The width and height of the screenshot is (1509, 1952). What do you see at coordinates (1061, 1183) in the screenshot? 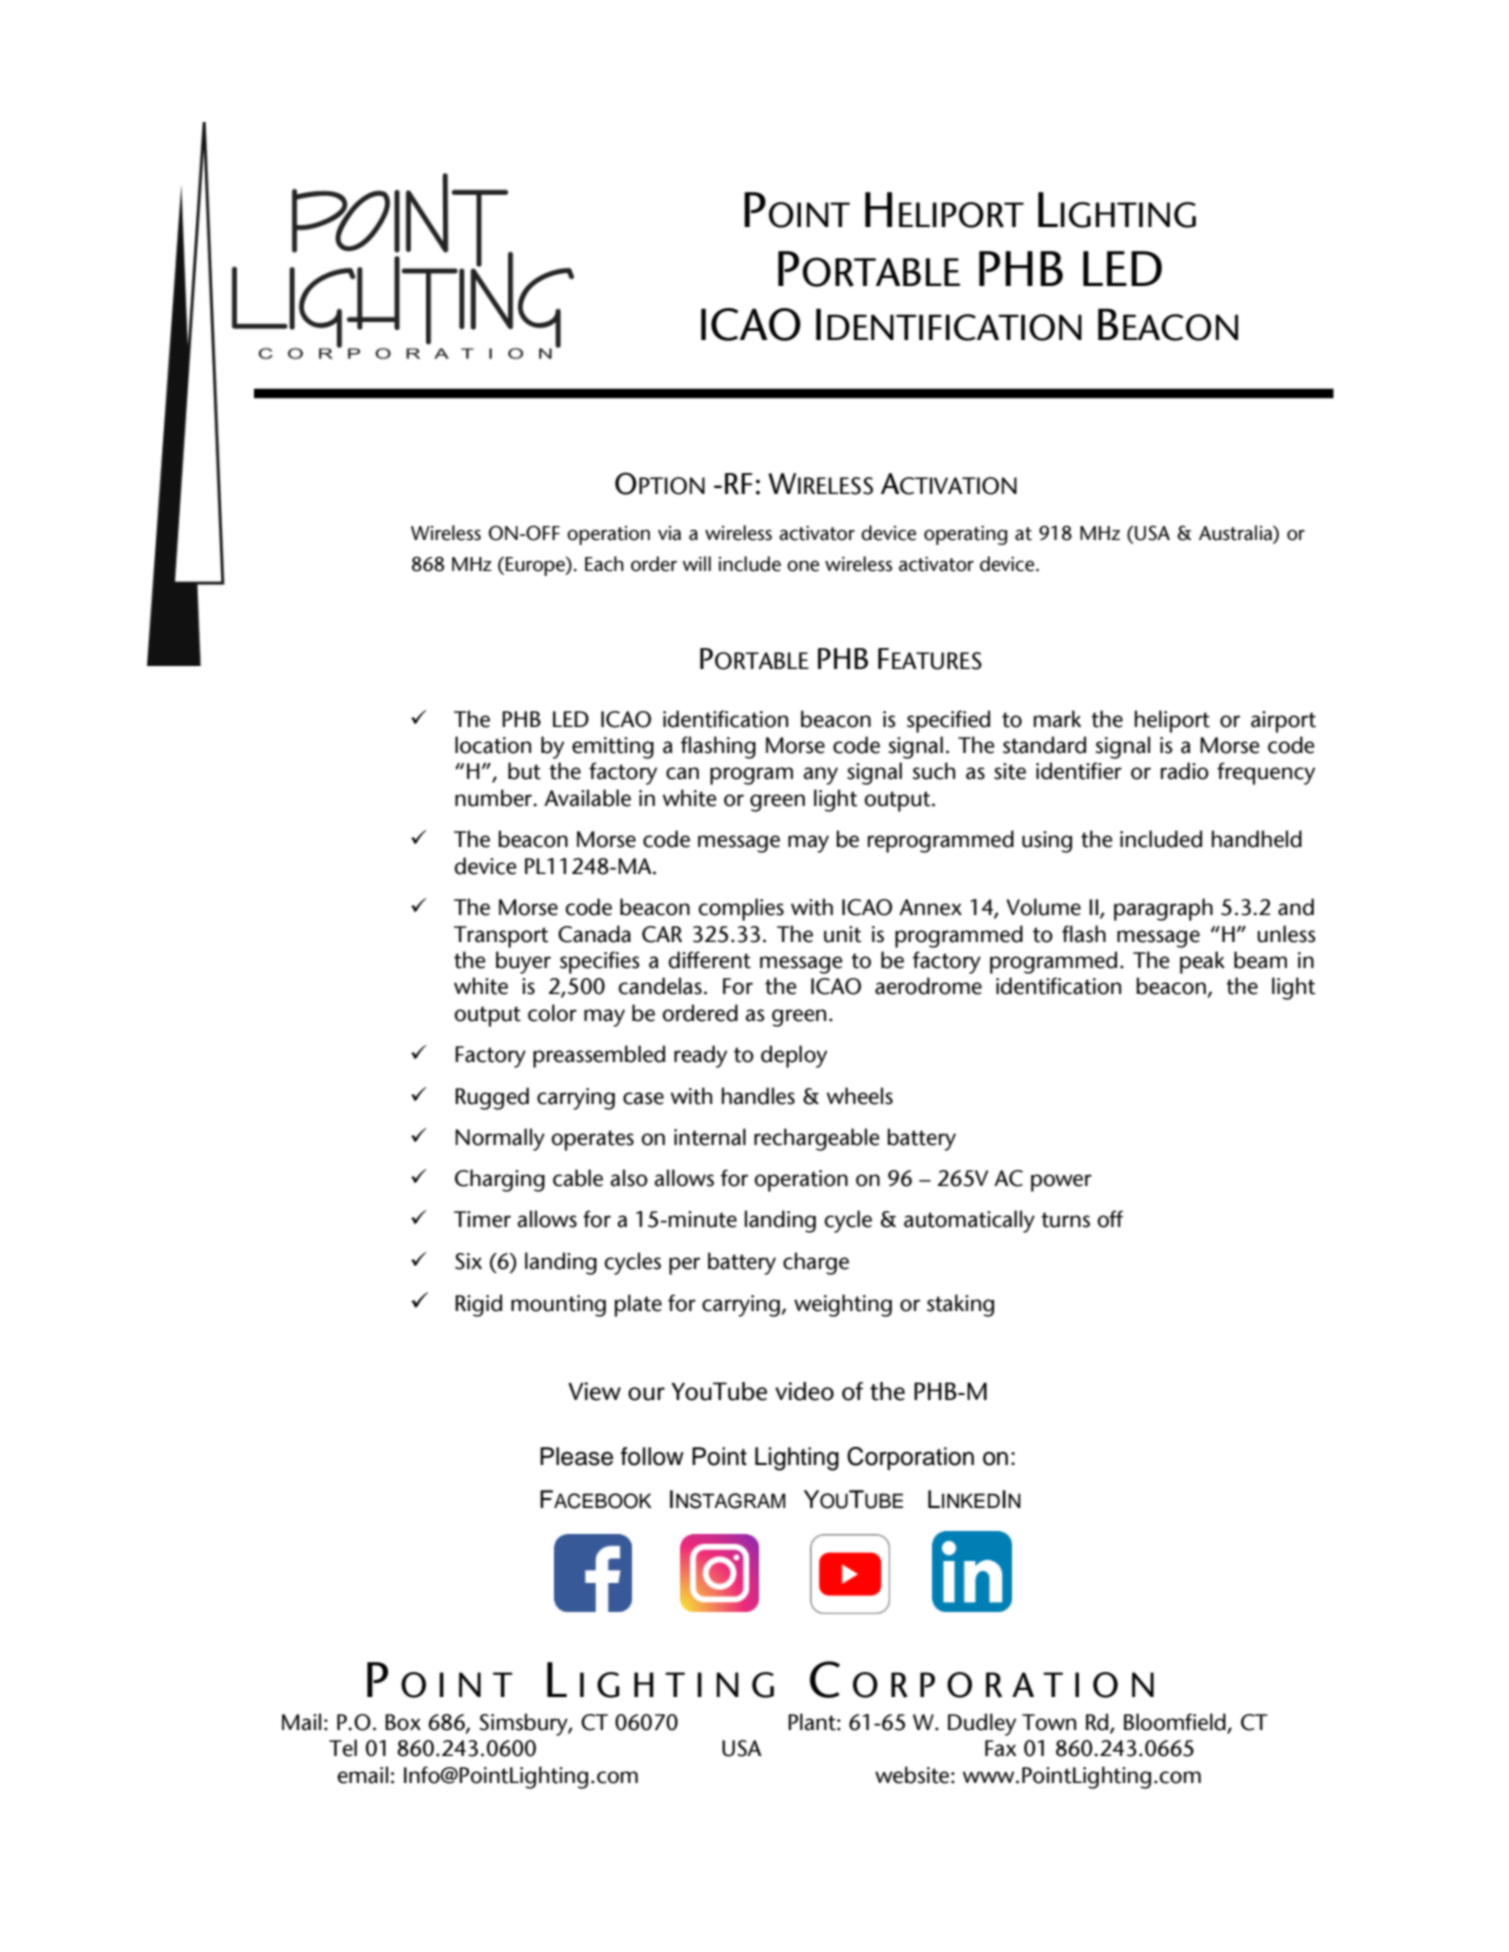
I see `power` at bounding box center [1061, 1183].
